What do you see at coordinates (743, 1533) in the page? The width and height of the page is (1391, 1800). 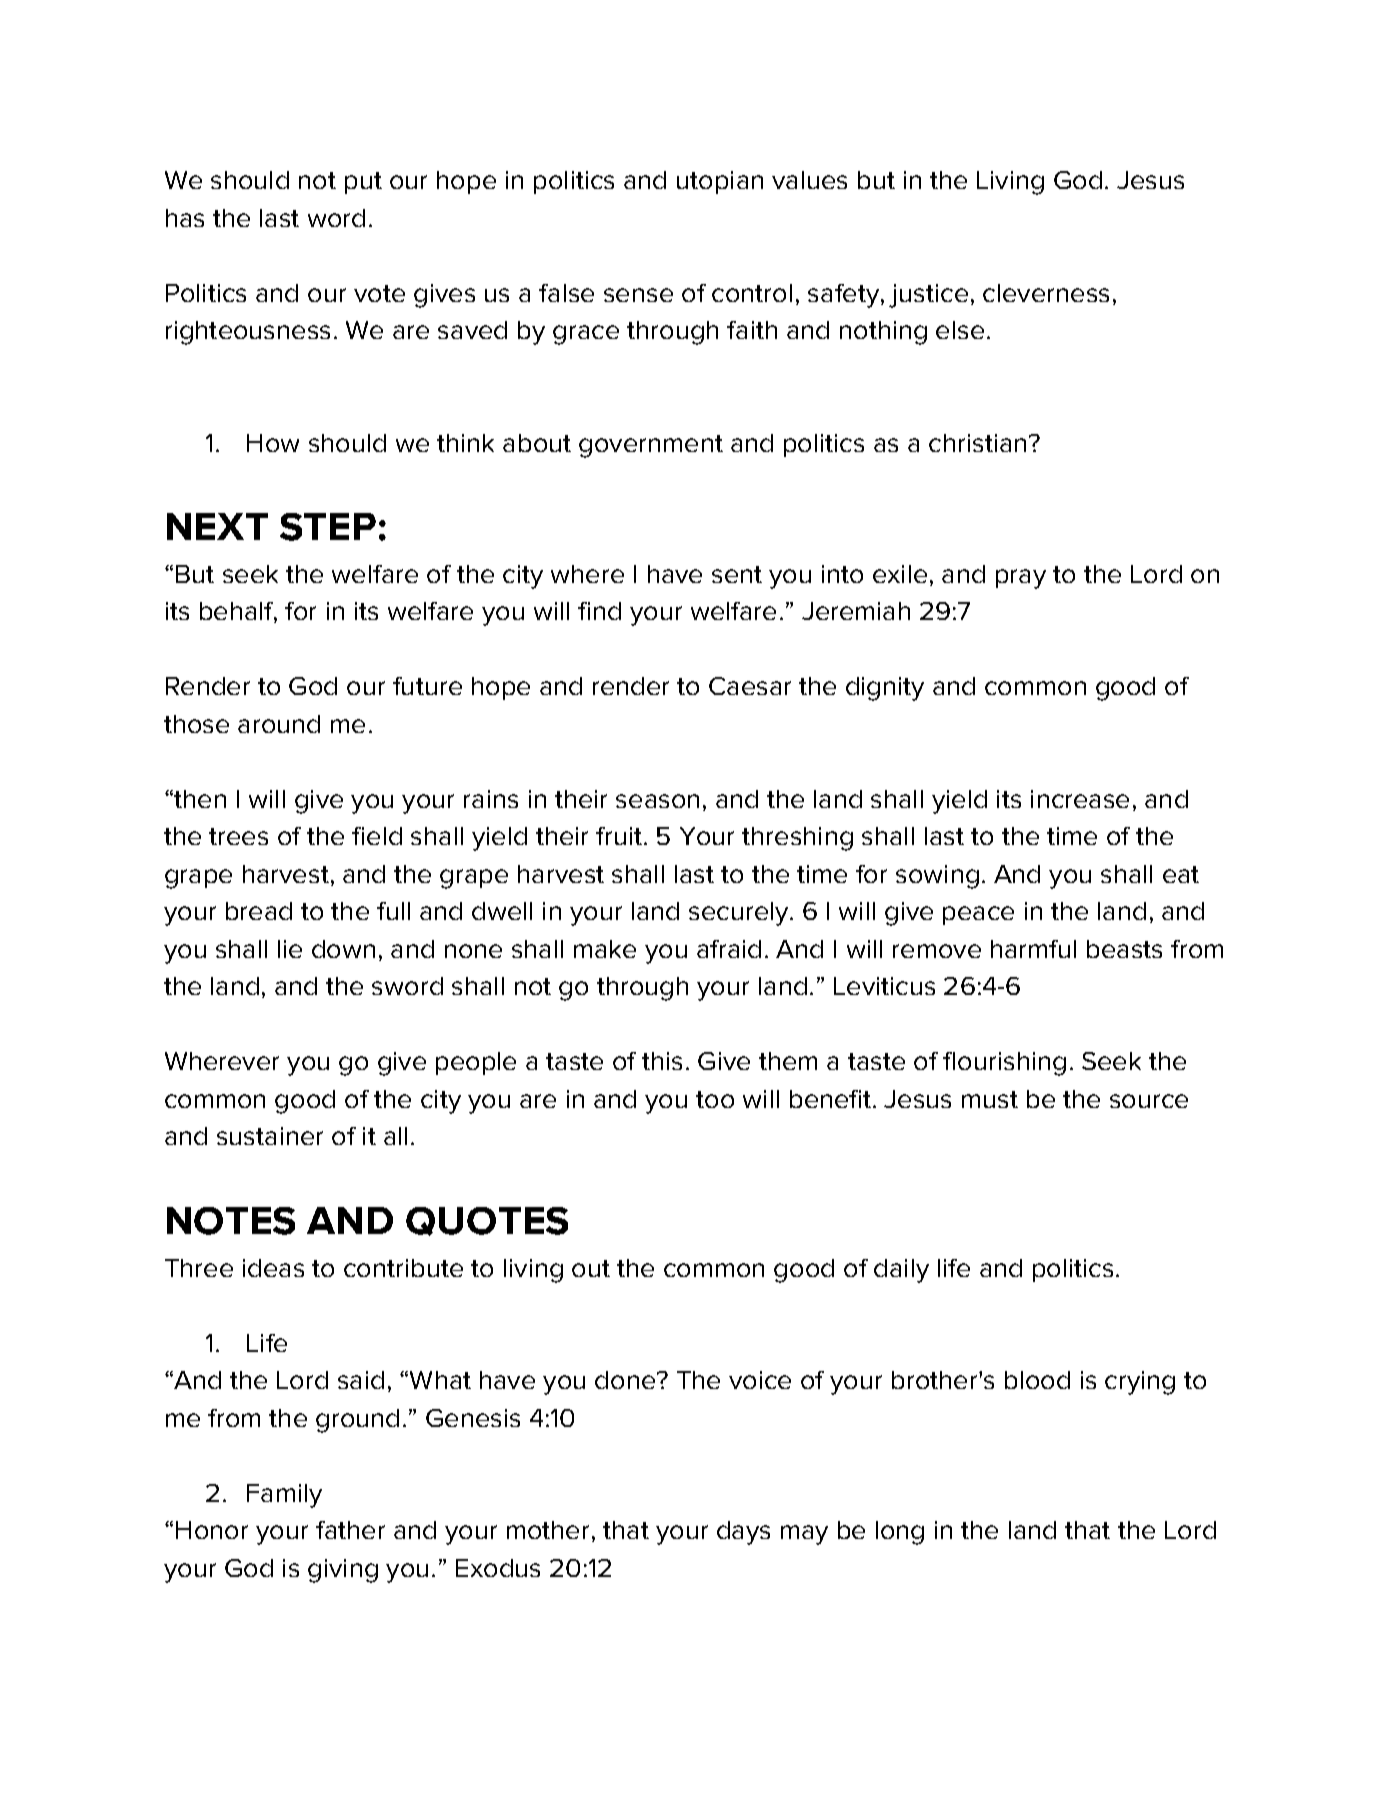 I see `days` at bounding box center [743, 1533].
